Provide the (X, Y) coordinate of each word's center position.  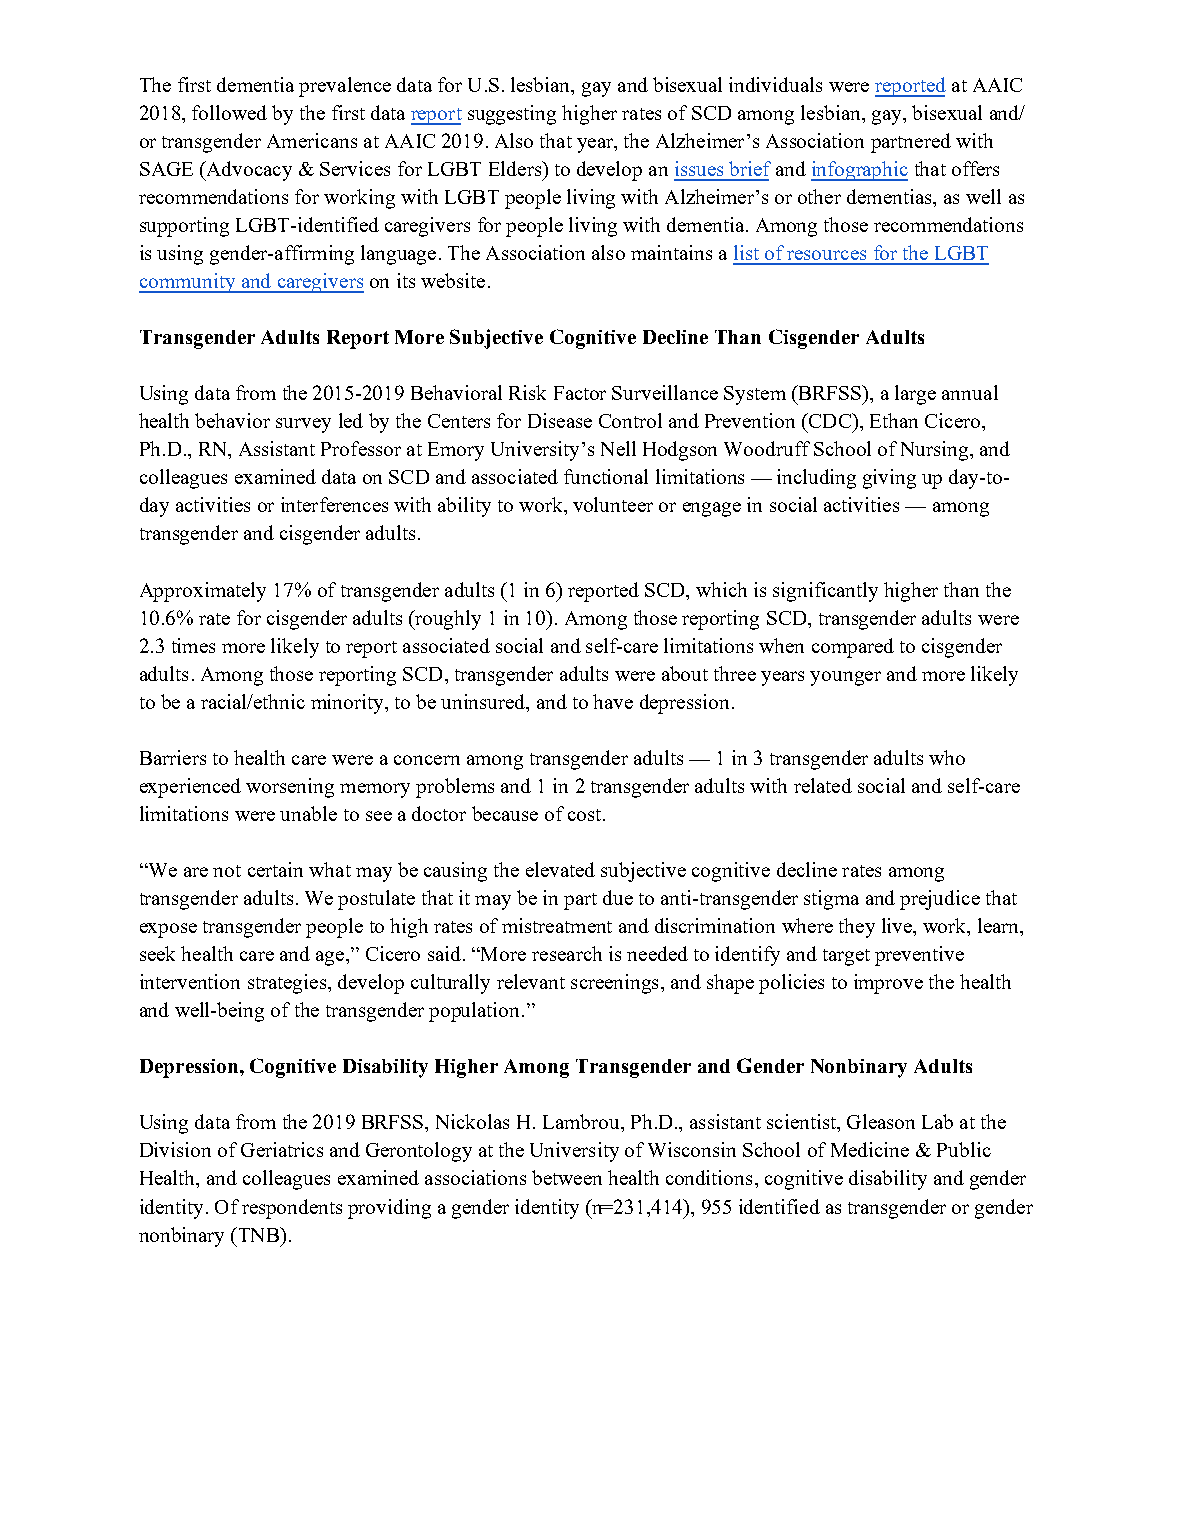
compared (853, 648)
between (567, 1177)
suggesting (512, 115)
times (193, 645)
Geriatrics (282, 1149)
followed (229, 112)
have (613, 701)
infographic (859, 171)
